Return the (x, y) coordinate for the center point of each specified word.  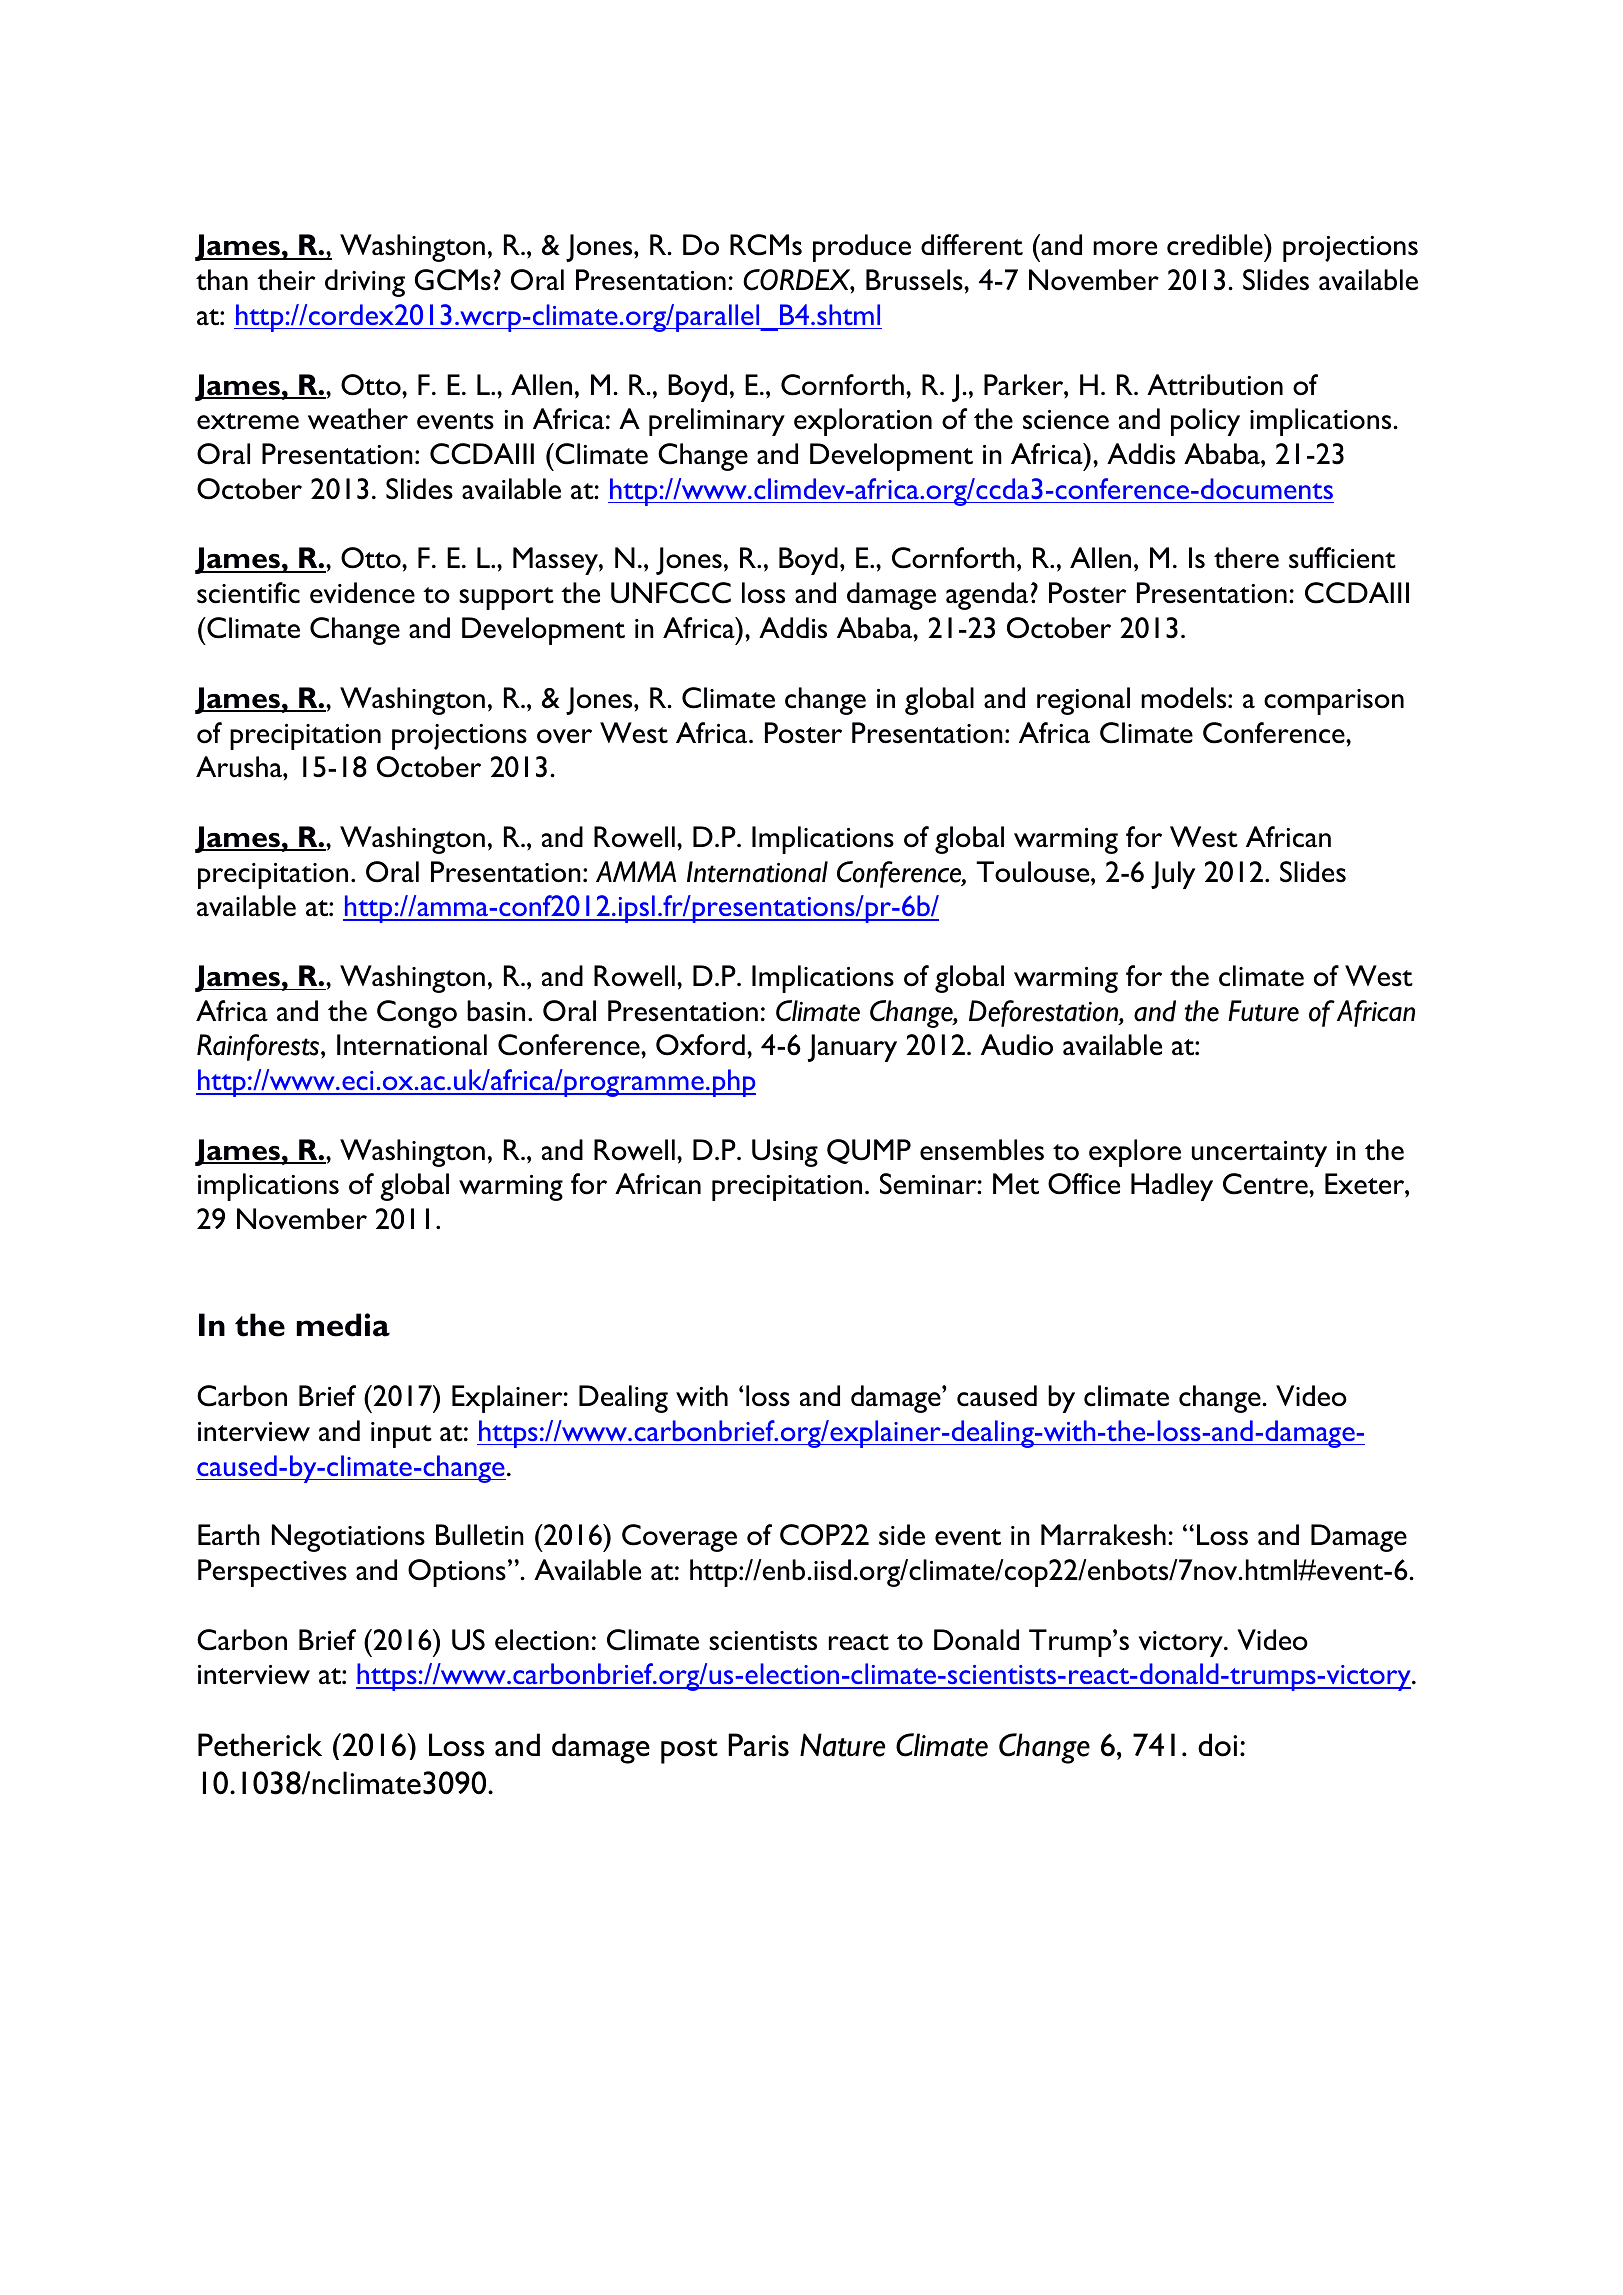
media (343, 1325)
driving (365, 283)
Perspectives (272, 1573)
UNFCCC (671, 593)
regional (1083, 701)
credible (1216, 245)
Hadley (1172, 1187)
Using (785, 1153)
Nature (842, 1745)
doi (1217, 1745)
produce (862, 248)
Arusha (240, 767)
